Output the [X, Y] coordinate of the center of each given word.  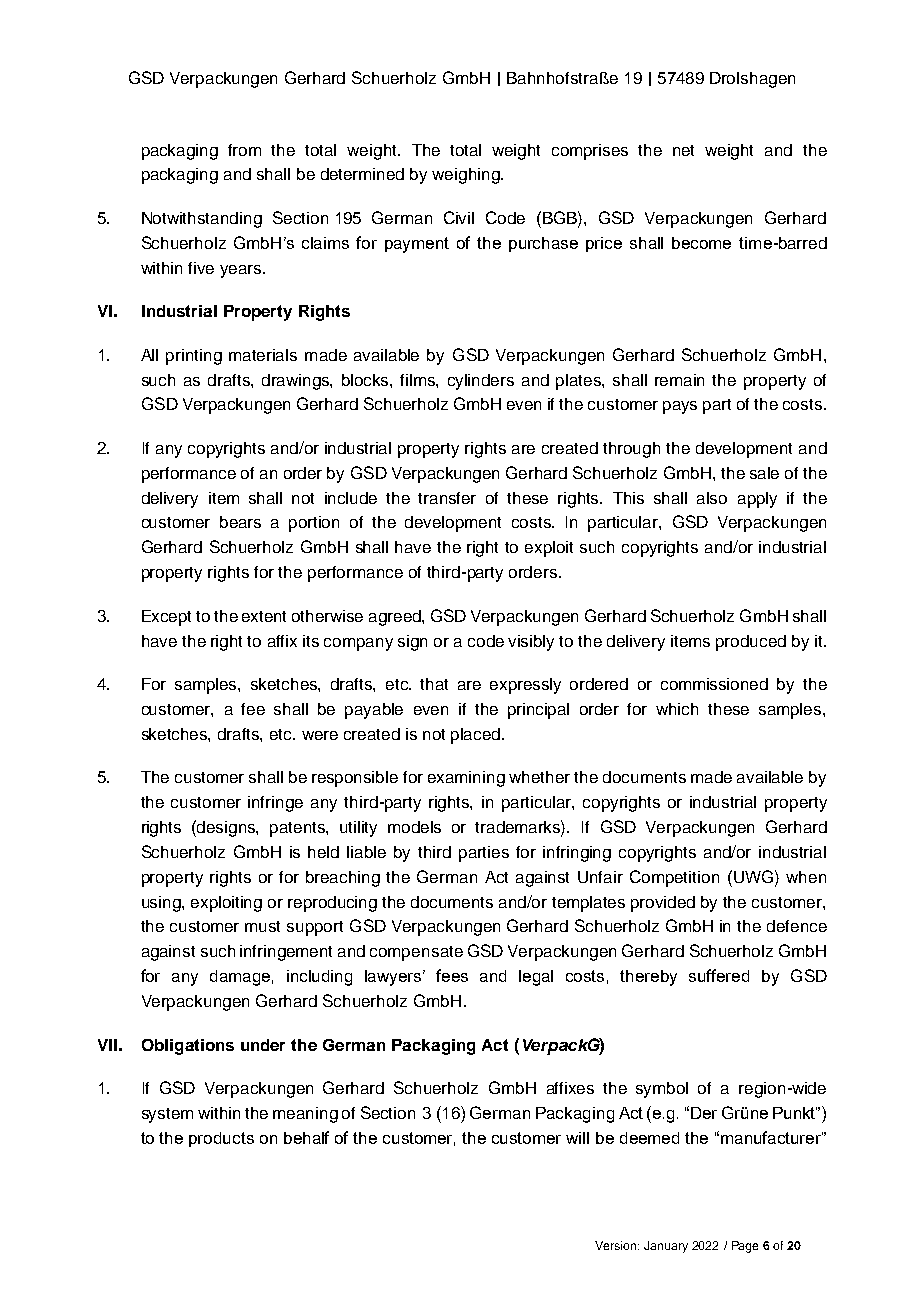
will [577, 1138]
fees [452, 975]
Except [166, 618]
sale [764, 473]
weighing [467, 176]
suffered [719, 975]
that [434, 684]
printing [194, 357]
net [683, 150]
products [221, 1139]
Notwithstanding [202, 220]
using [162, 904]
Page [745, 1247]
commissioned [714, 684]
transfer [447, 498]
